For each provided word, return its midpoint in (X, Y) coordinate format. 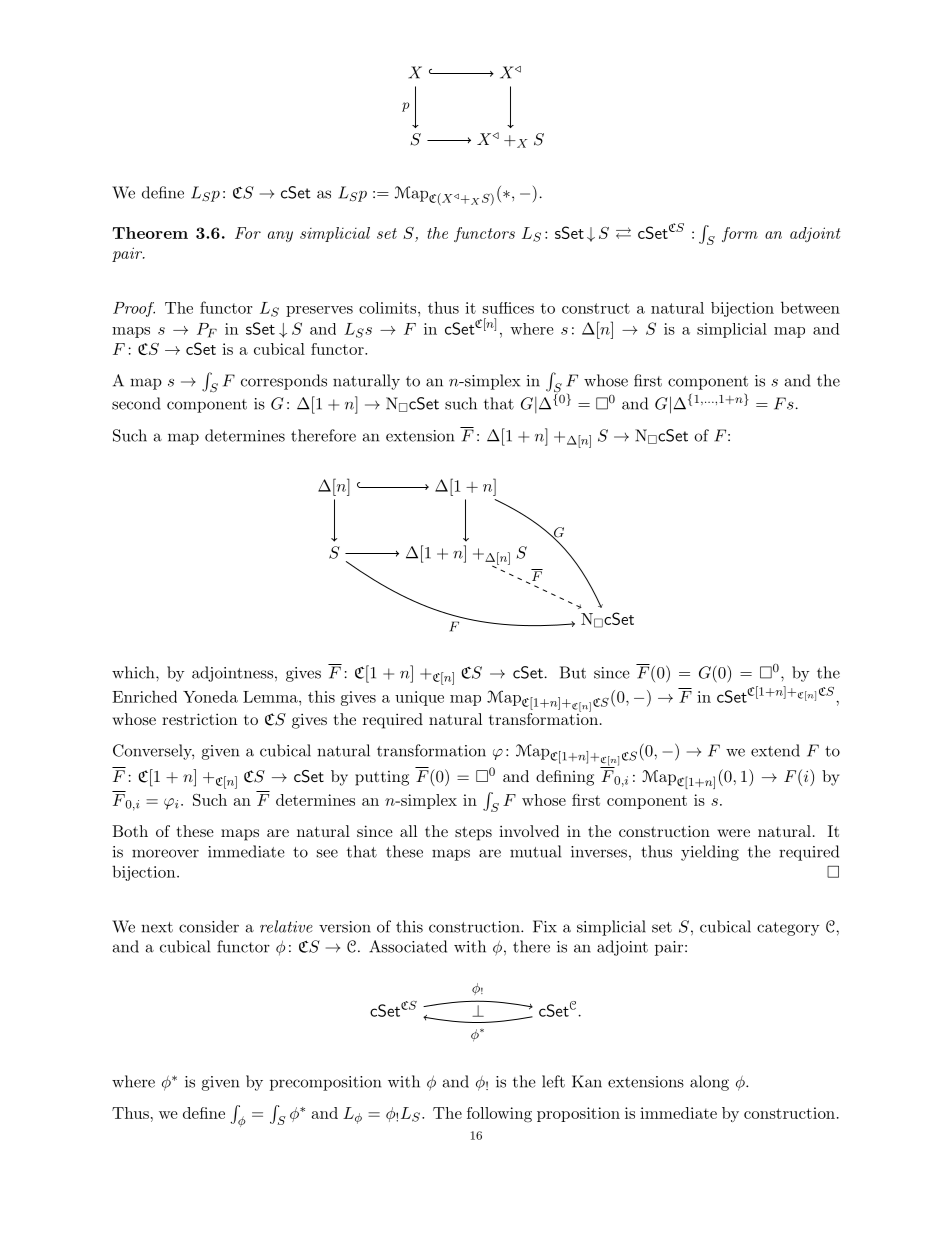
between (810, 307)
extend (775, 750)
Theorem (150, 233)
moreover (165, 853)
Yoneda (210, 696)
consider (209, 926)
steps (473, 833)
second (136, 403)
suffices (508, 308)
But (573, 672)
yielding (710, 853)
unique (419, 698)
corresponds (284, 382)
